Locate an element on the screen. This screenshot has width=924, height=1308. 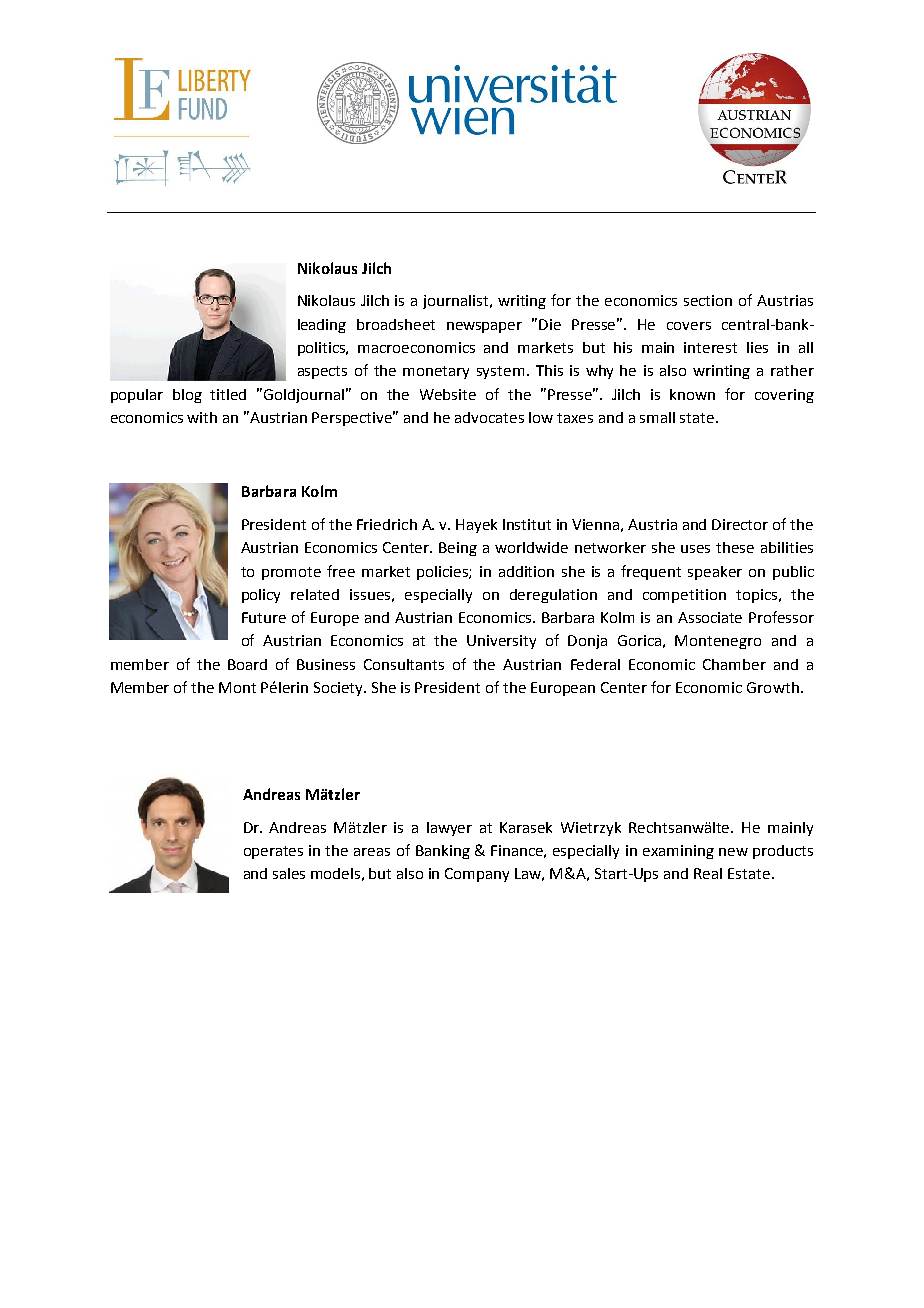
addition is located at coordinates (526, 571).
